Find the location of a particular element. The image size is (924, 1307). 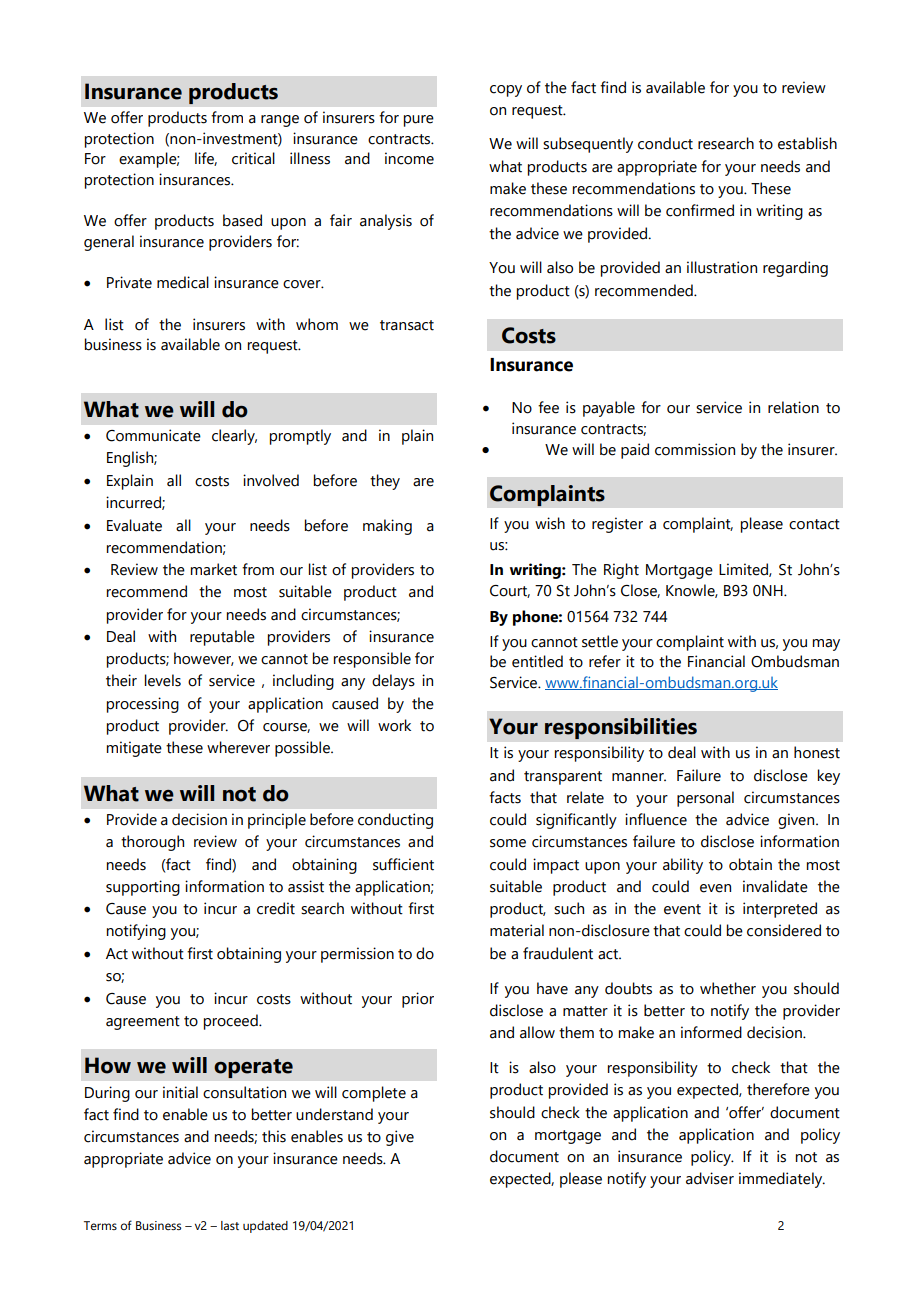

adviser is located at coordinates (710, 1178).
